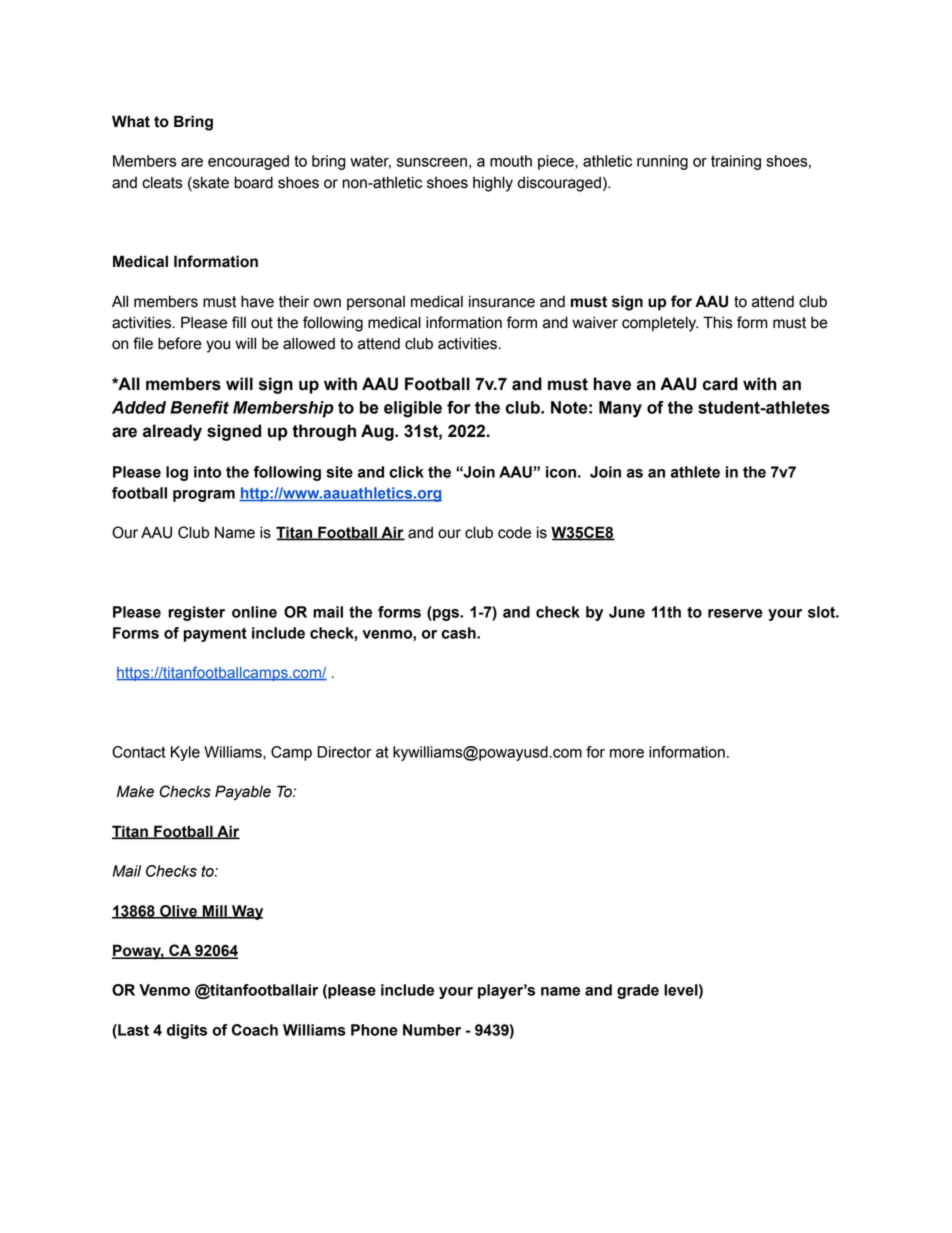 The width and height of the screenshot is (952, 1233). What do you see at coordinates (514, 532) in the screenshot?
I see `code` at bounding box center [514, 532].
